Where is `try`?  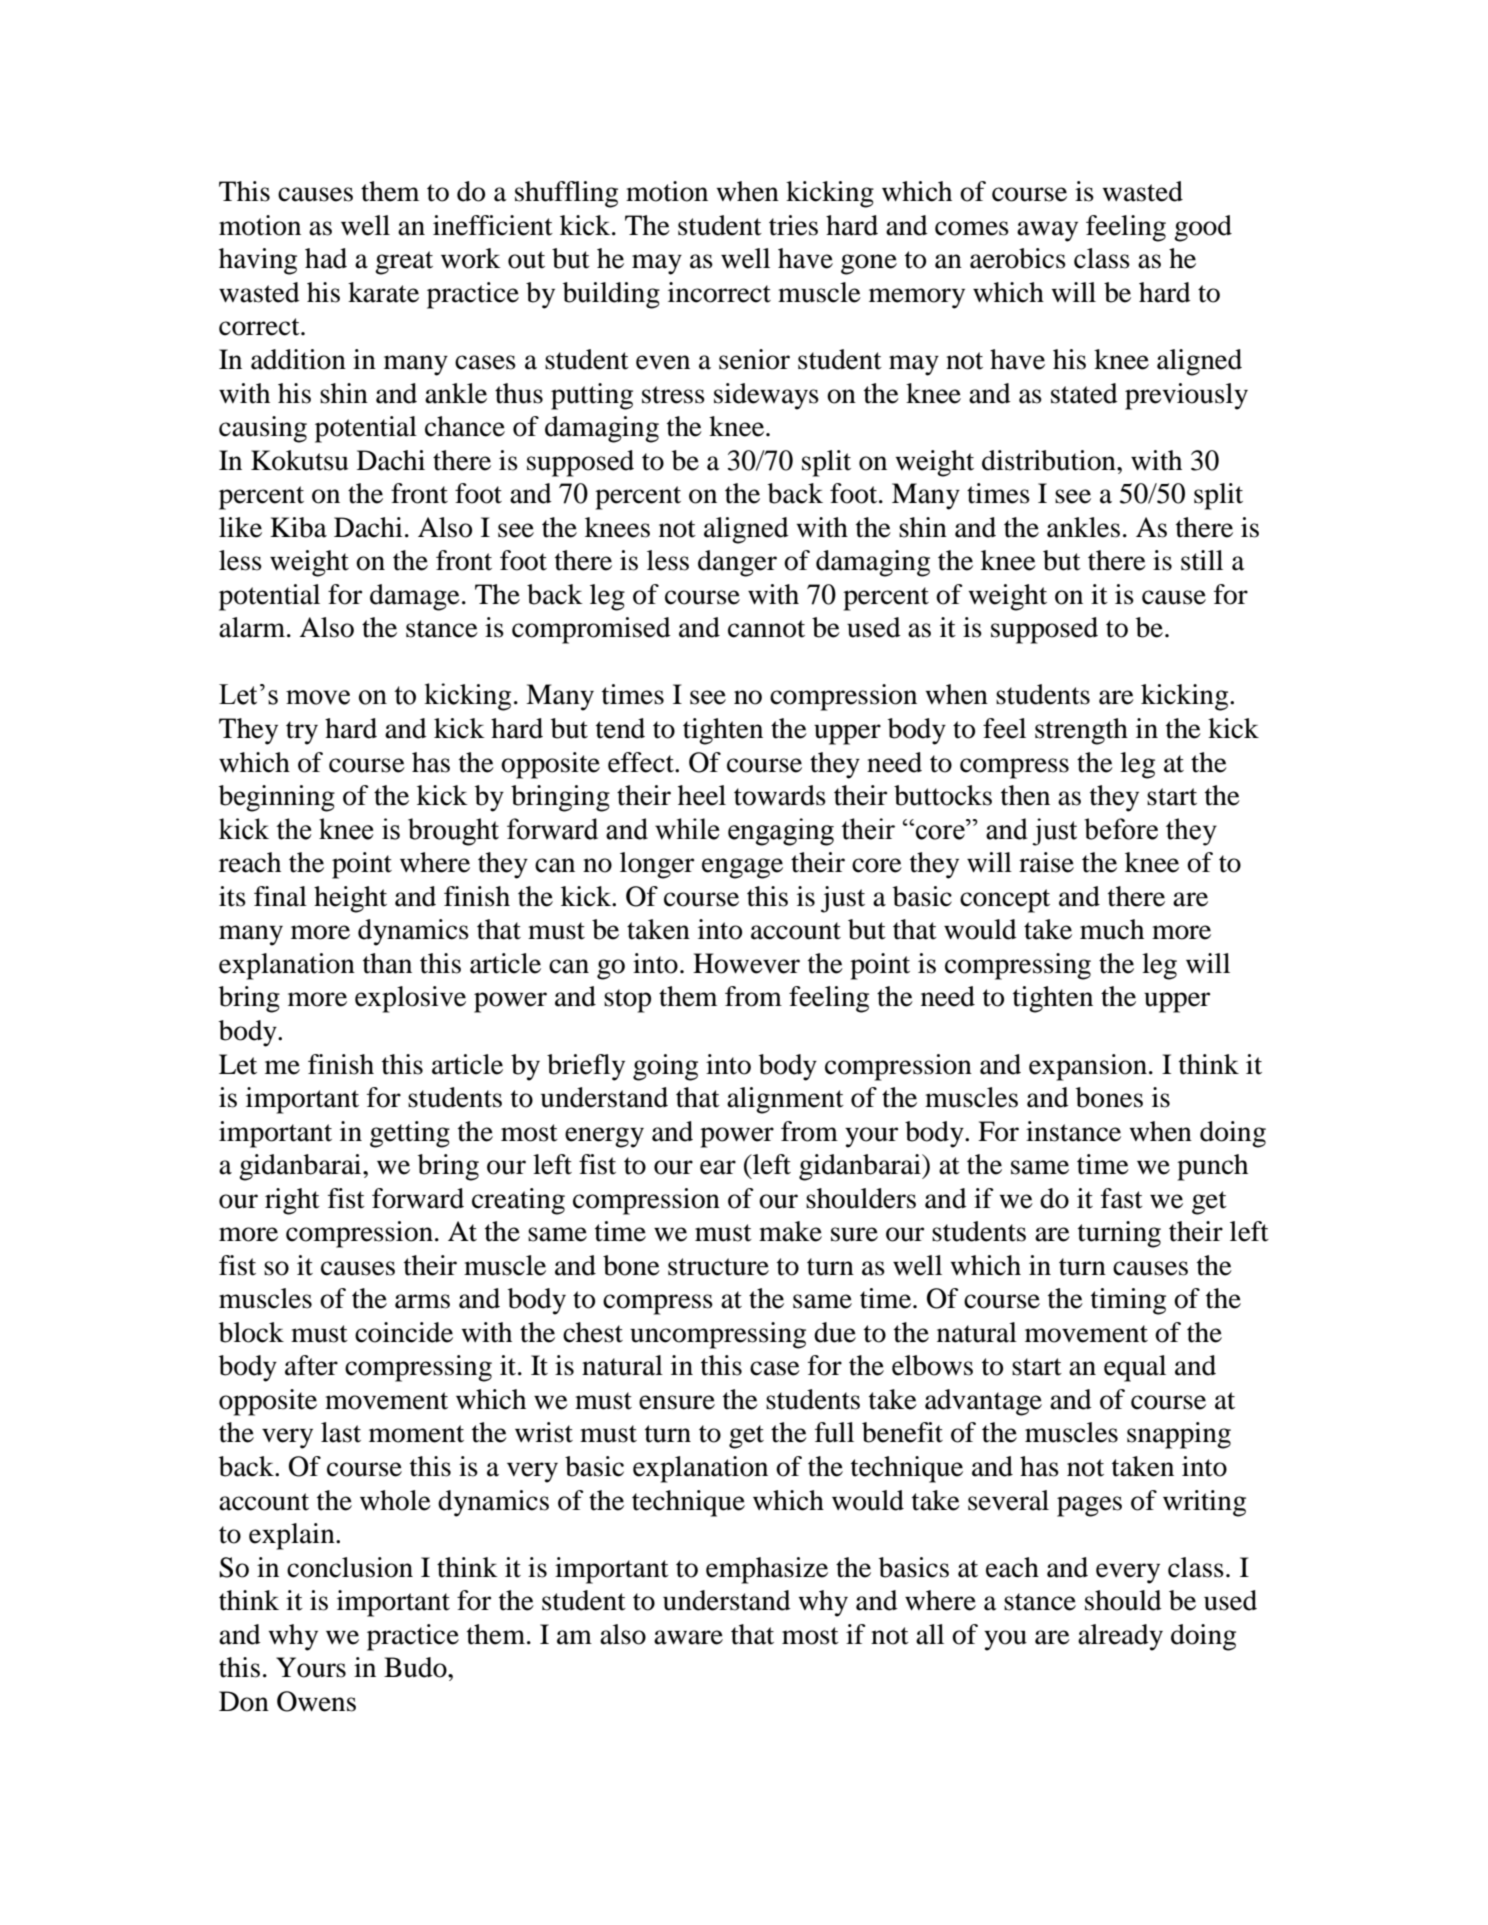
try is located at coordinates (302, 733).
